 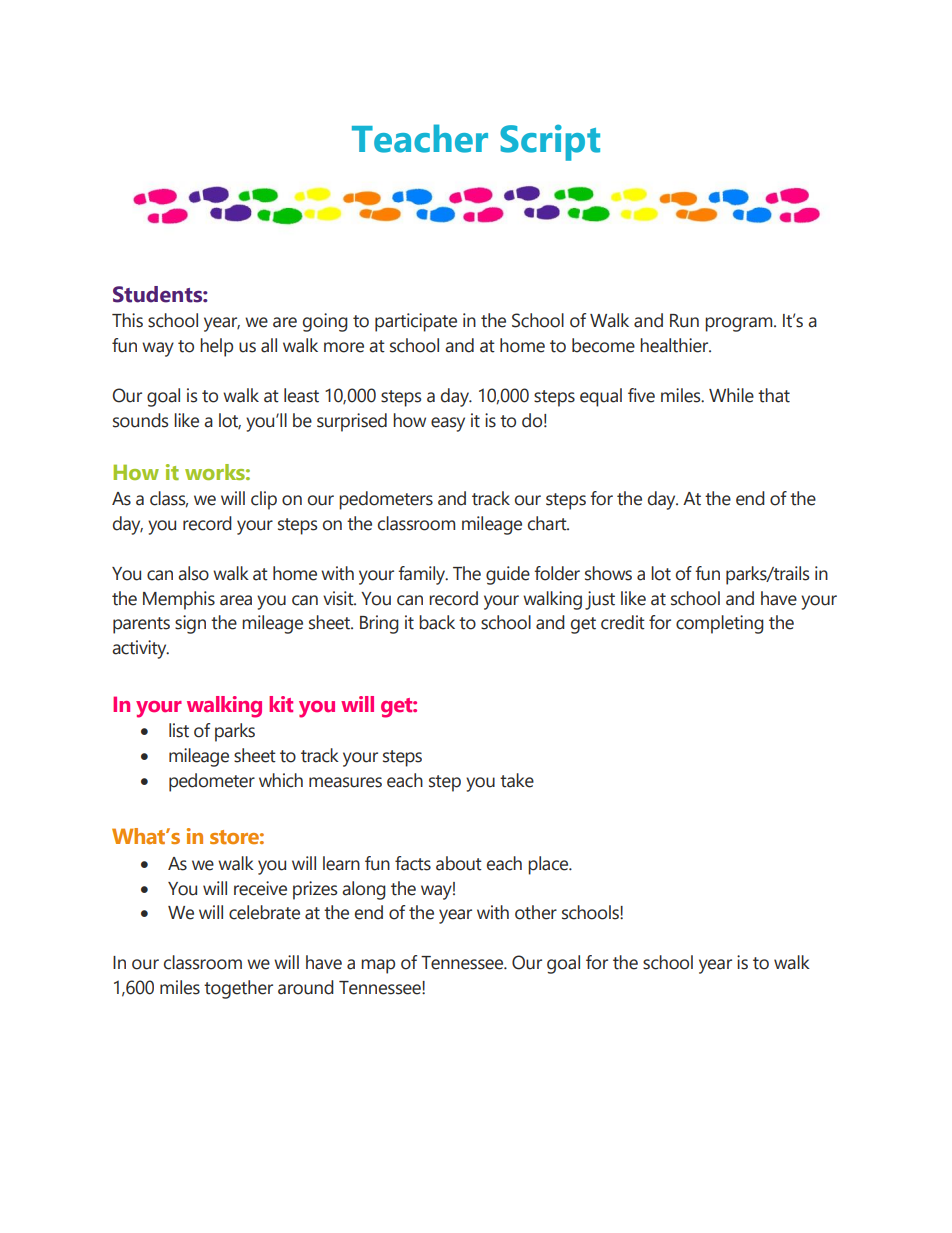 I want to click on This, so click(x=127, y=320).
